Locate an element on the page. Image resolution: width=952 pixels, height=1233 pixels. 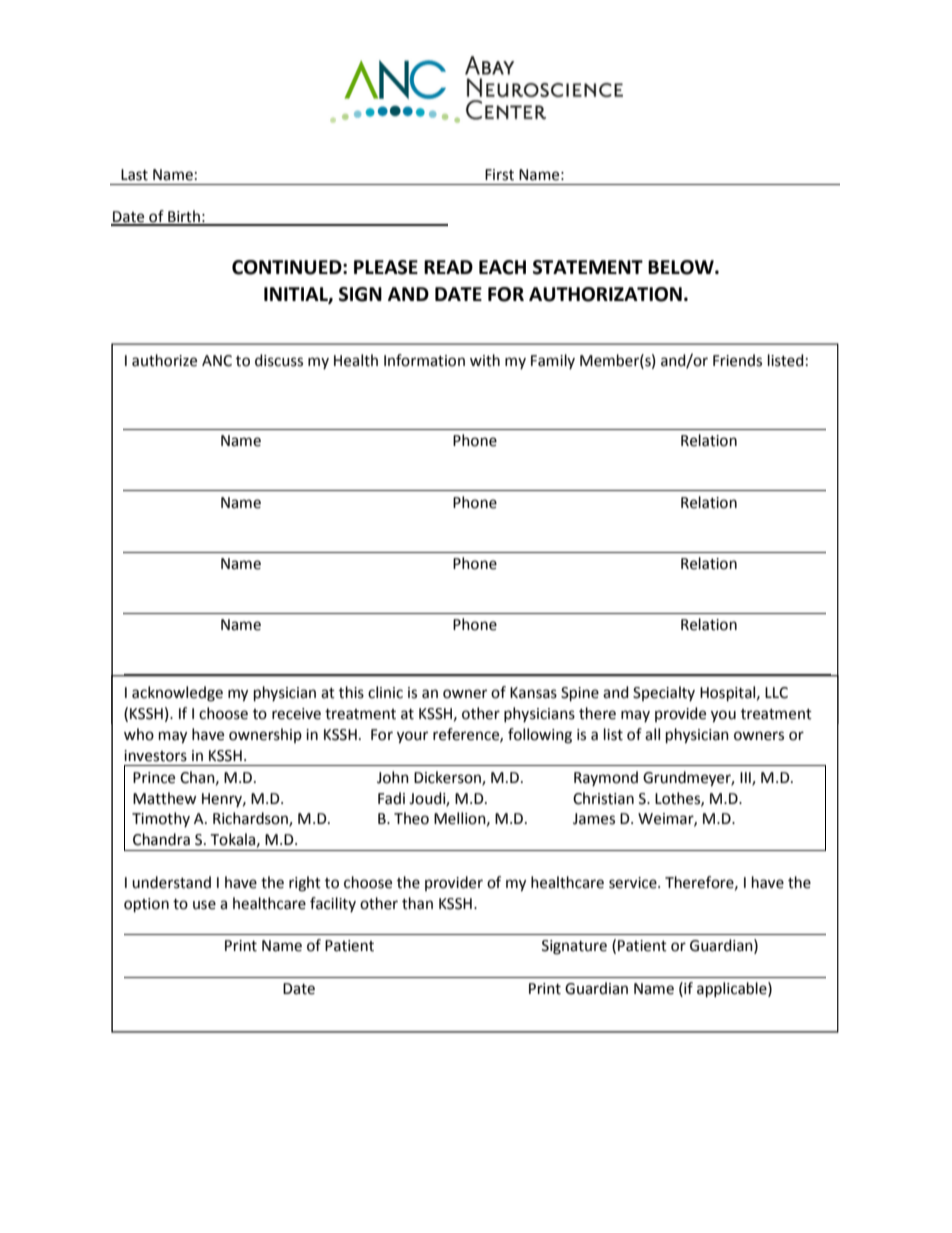
STATEMENT is located at coordinates (588, 267).
